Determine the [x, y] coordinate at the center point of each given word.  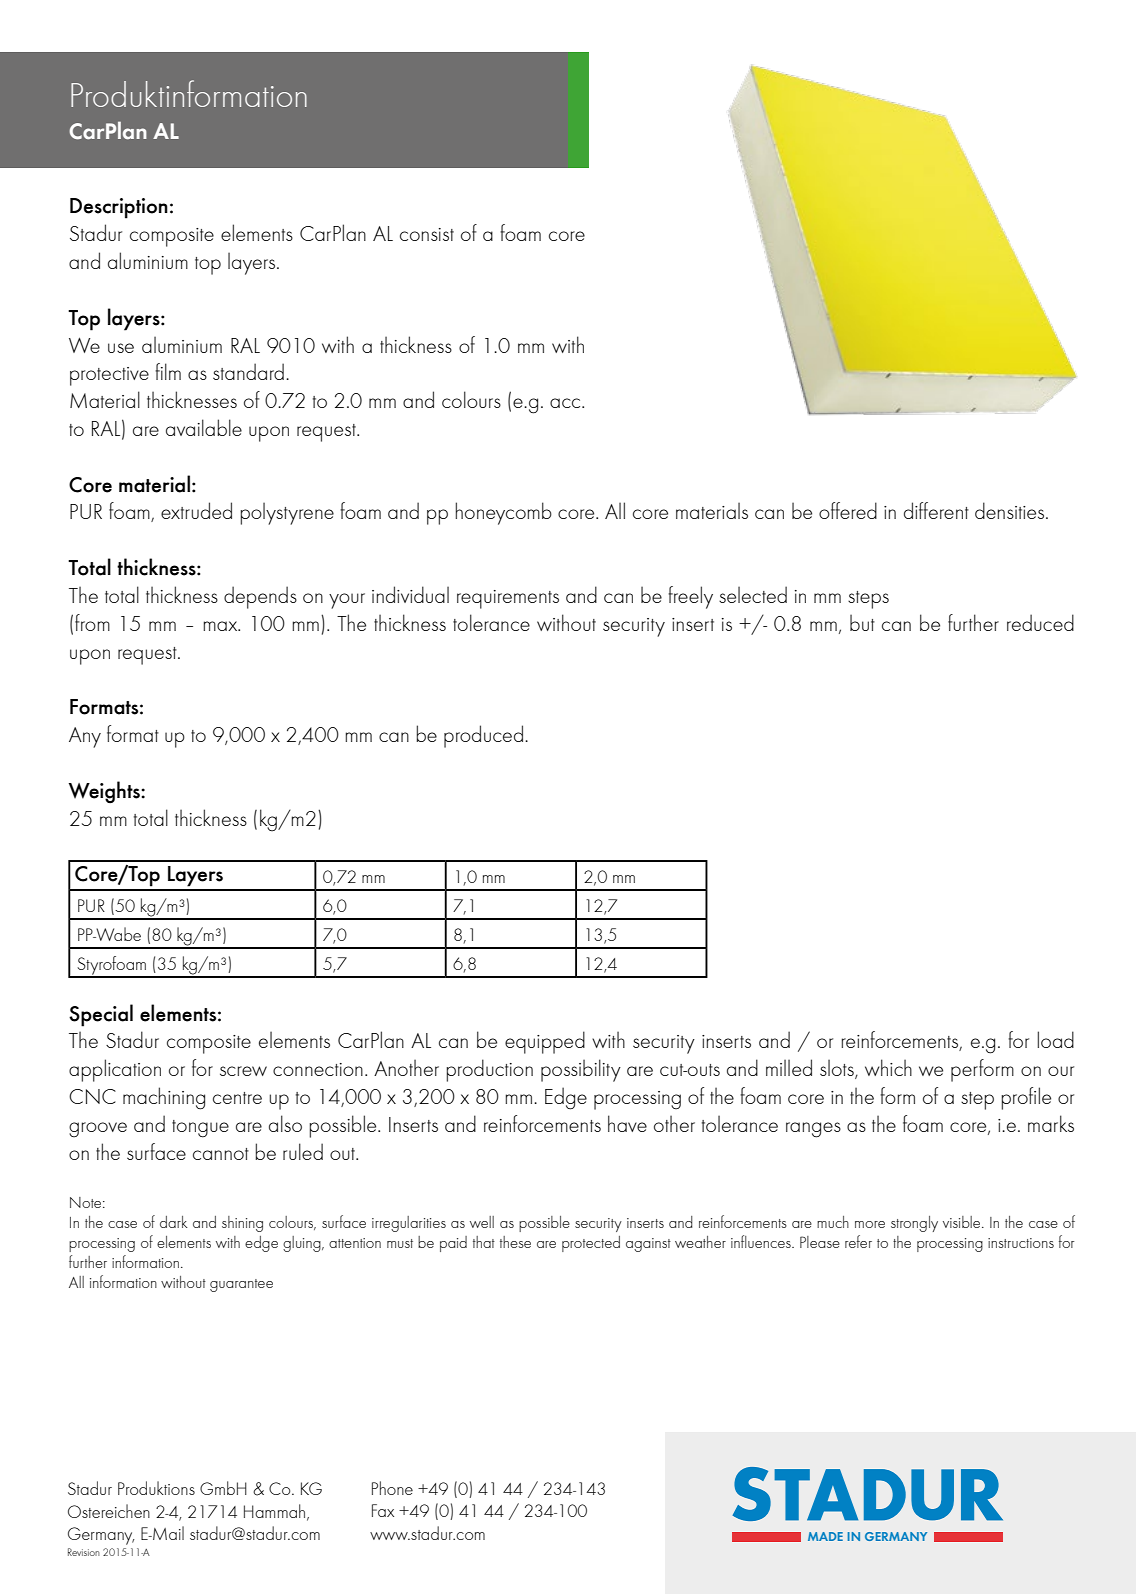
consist [427, 234]
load [1055, 1039]
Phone [392, 1488]
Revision [84, 1552]
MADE [825, 1536]
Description [119, 208]
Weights [105, 792]
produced [483, 736]
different [936, 510]
